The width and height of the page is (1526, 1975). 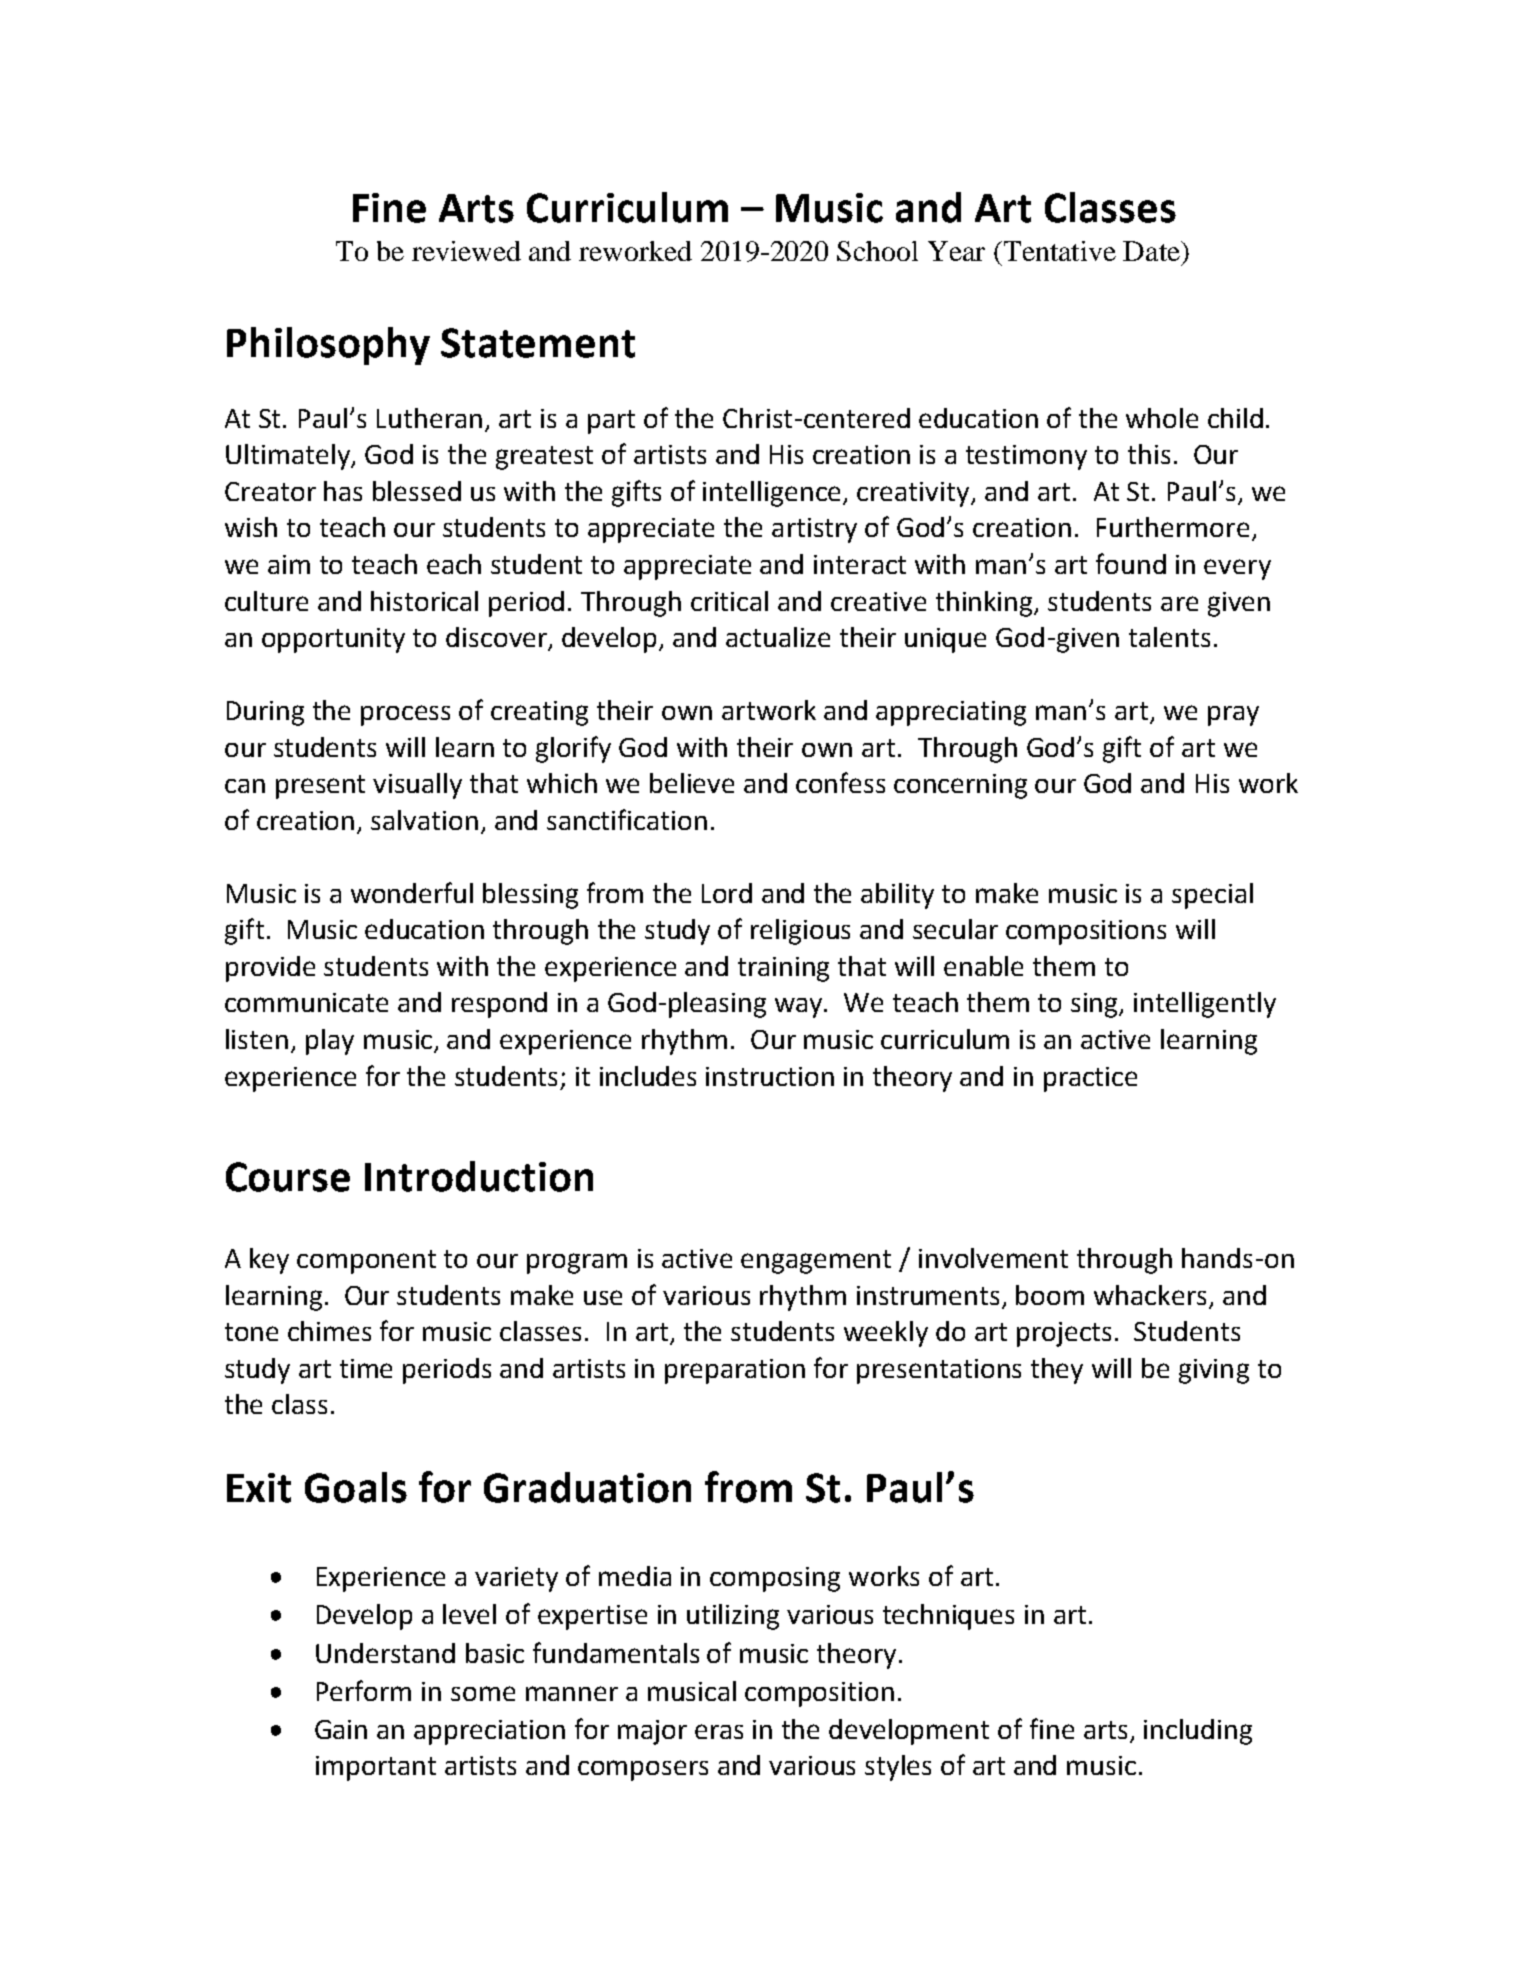 What do you see at coordinates (341, 1729) in the page?
I see `Gain` at bounding box center [341, 1729].
